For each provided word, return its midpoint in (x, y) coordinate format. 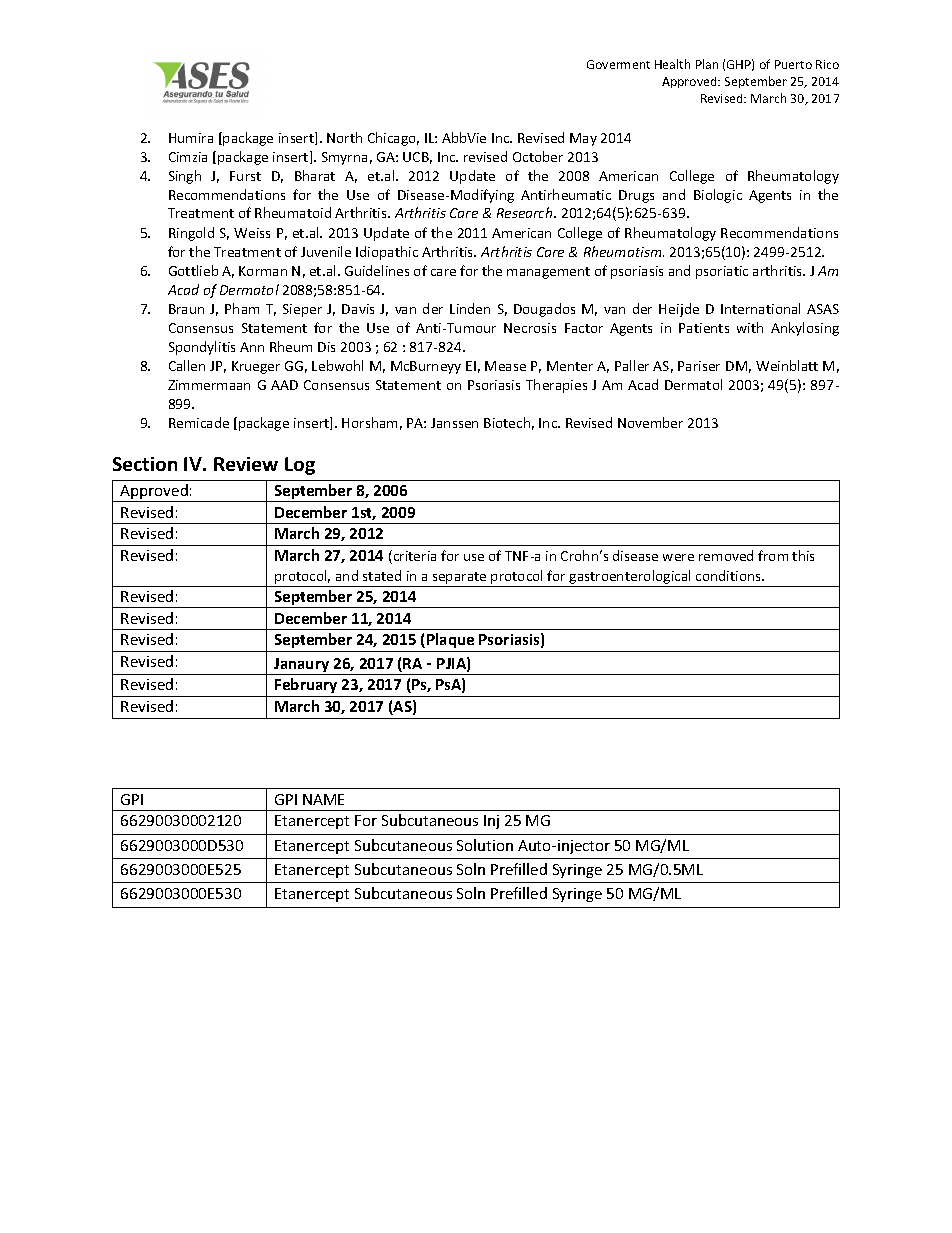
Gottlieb (193, 270)
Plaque (450, 640)
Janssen (454, 423)
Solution (485, 845)
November (650, 422)
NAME (323, 799)
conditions (729, 575)
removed (726, 555)
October (538, 156)
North (344, 137)
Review (246, 464)
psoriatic (722, 272)
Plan (707, 64)
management (548, 273)
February (306, 685)
